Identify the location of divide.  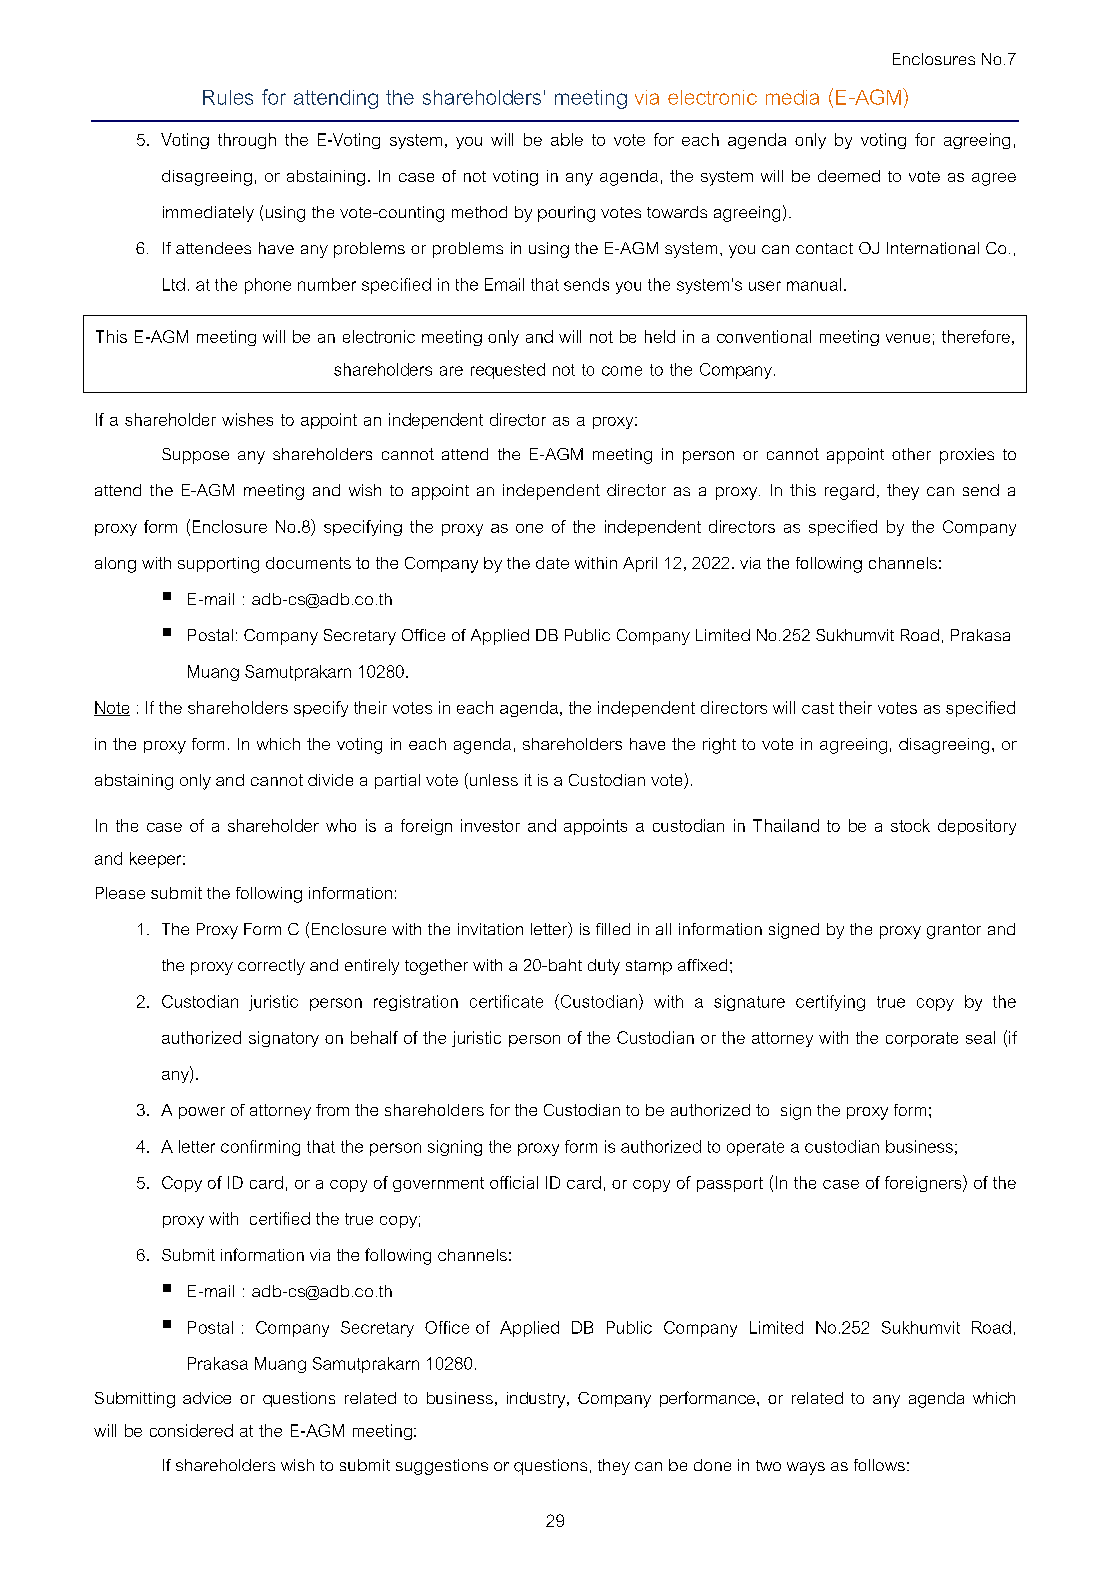
(330, 780).
